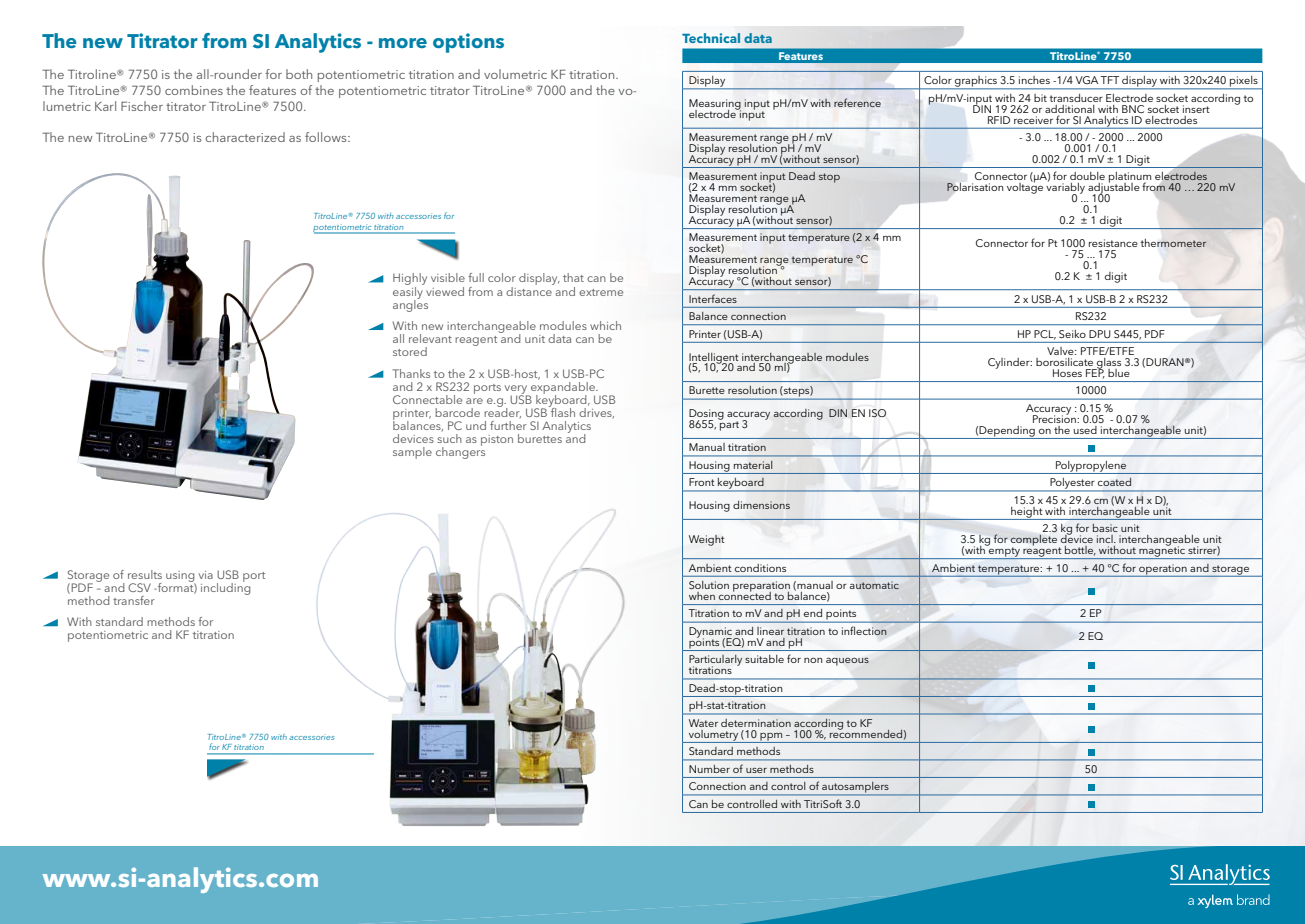 The width and height of the document is (1305, 924). What do you see at coordinates (707, 540) in the document?
I see `Weight` at bounding box center [707, 540].
